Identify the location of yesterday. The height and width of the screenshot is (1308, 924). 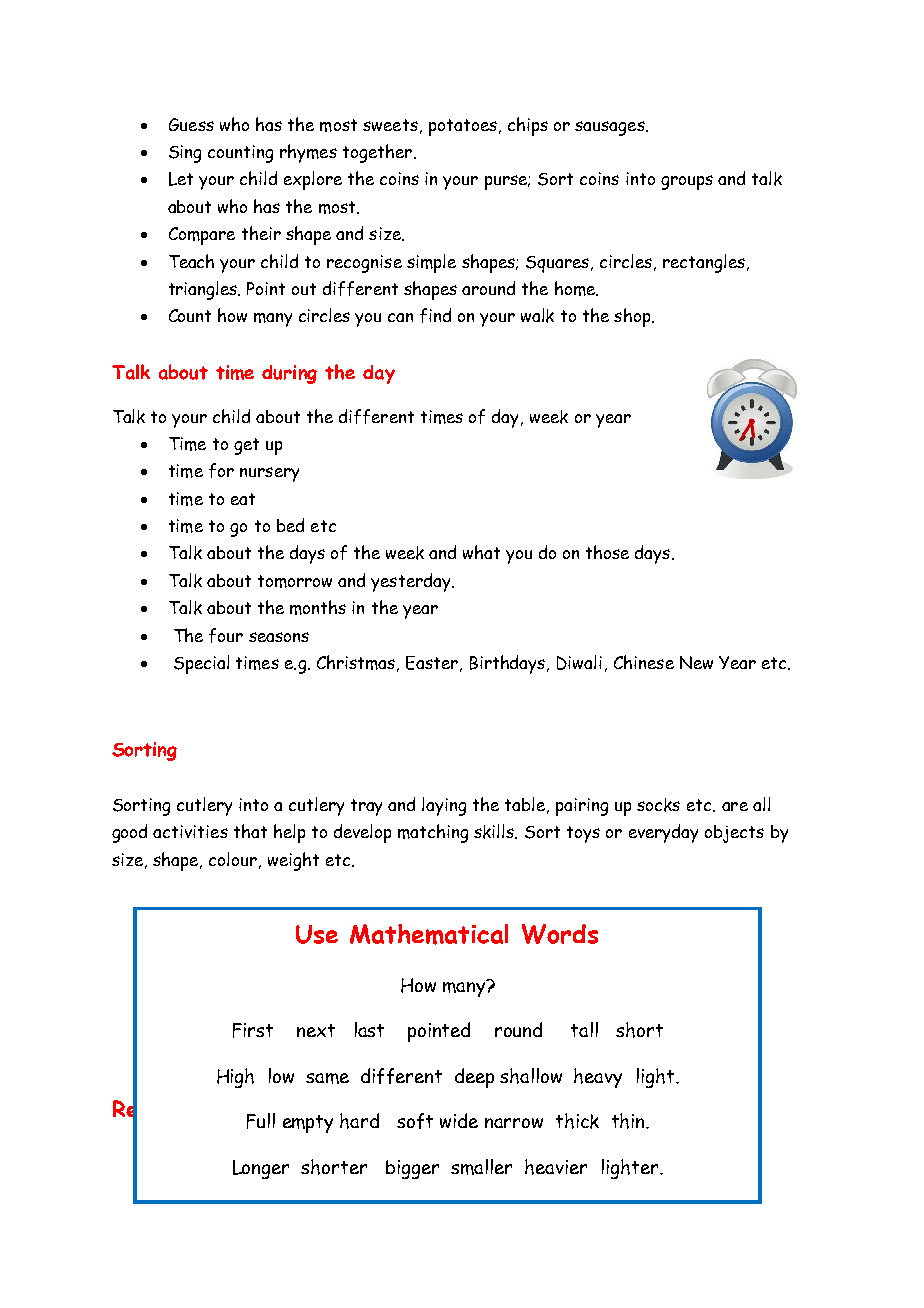
(412, 582).
